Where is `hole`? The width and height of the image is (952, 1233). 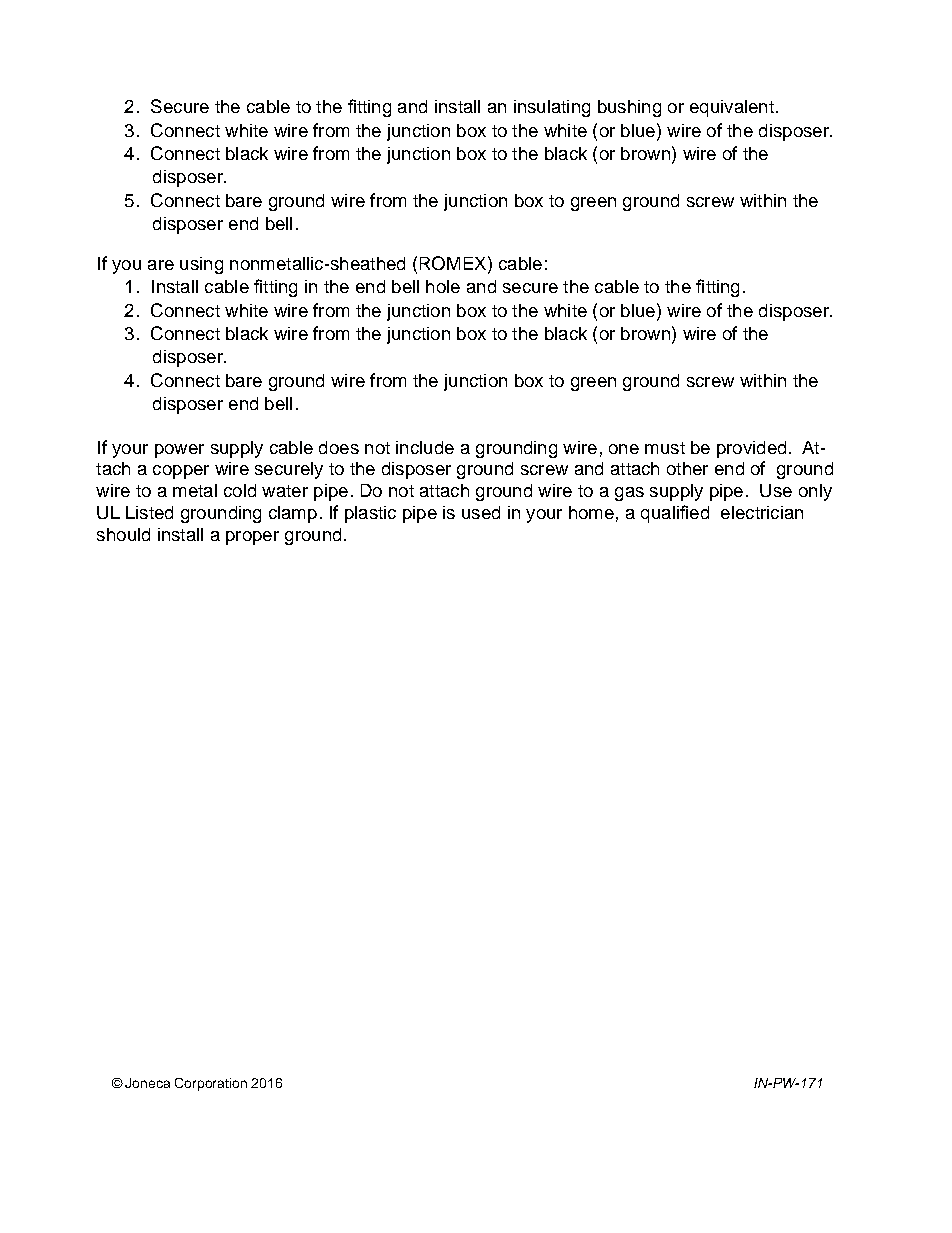 hole is located at coordinates (443, 286).
